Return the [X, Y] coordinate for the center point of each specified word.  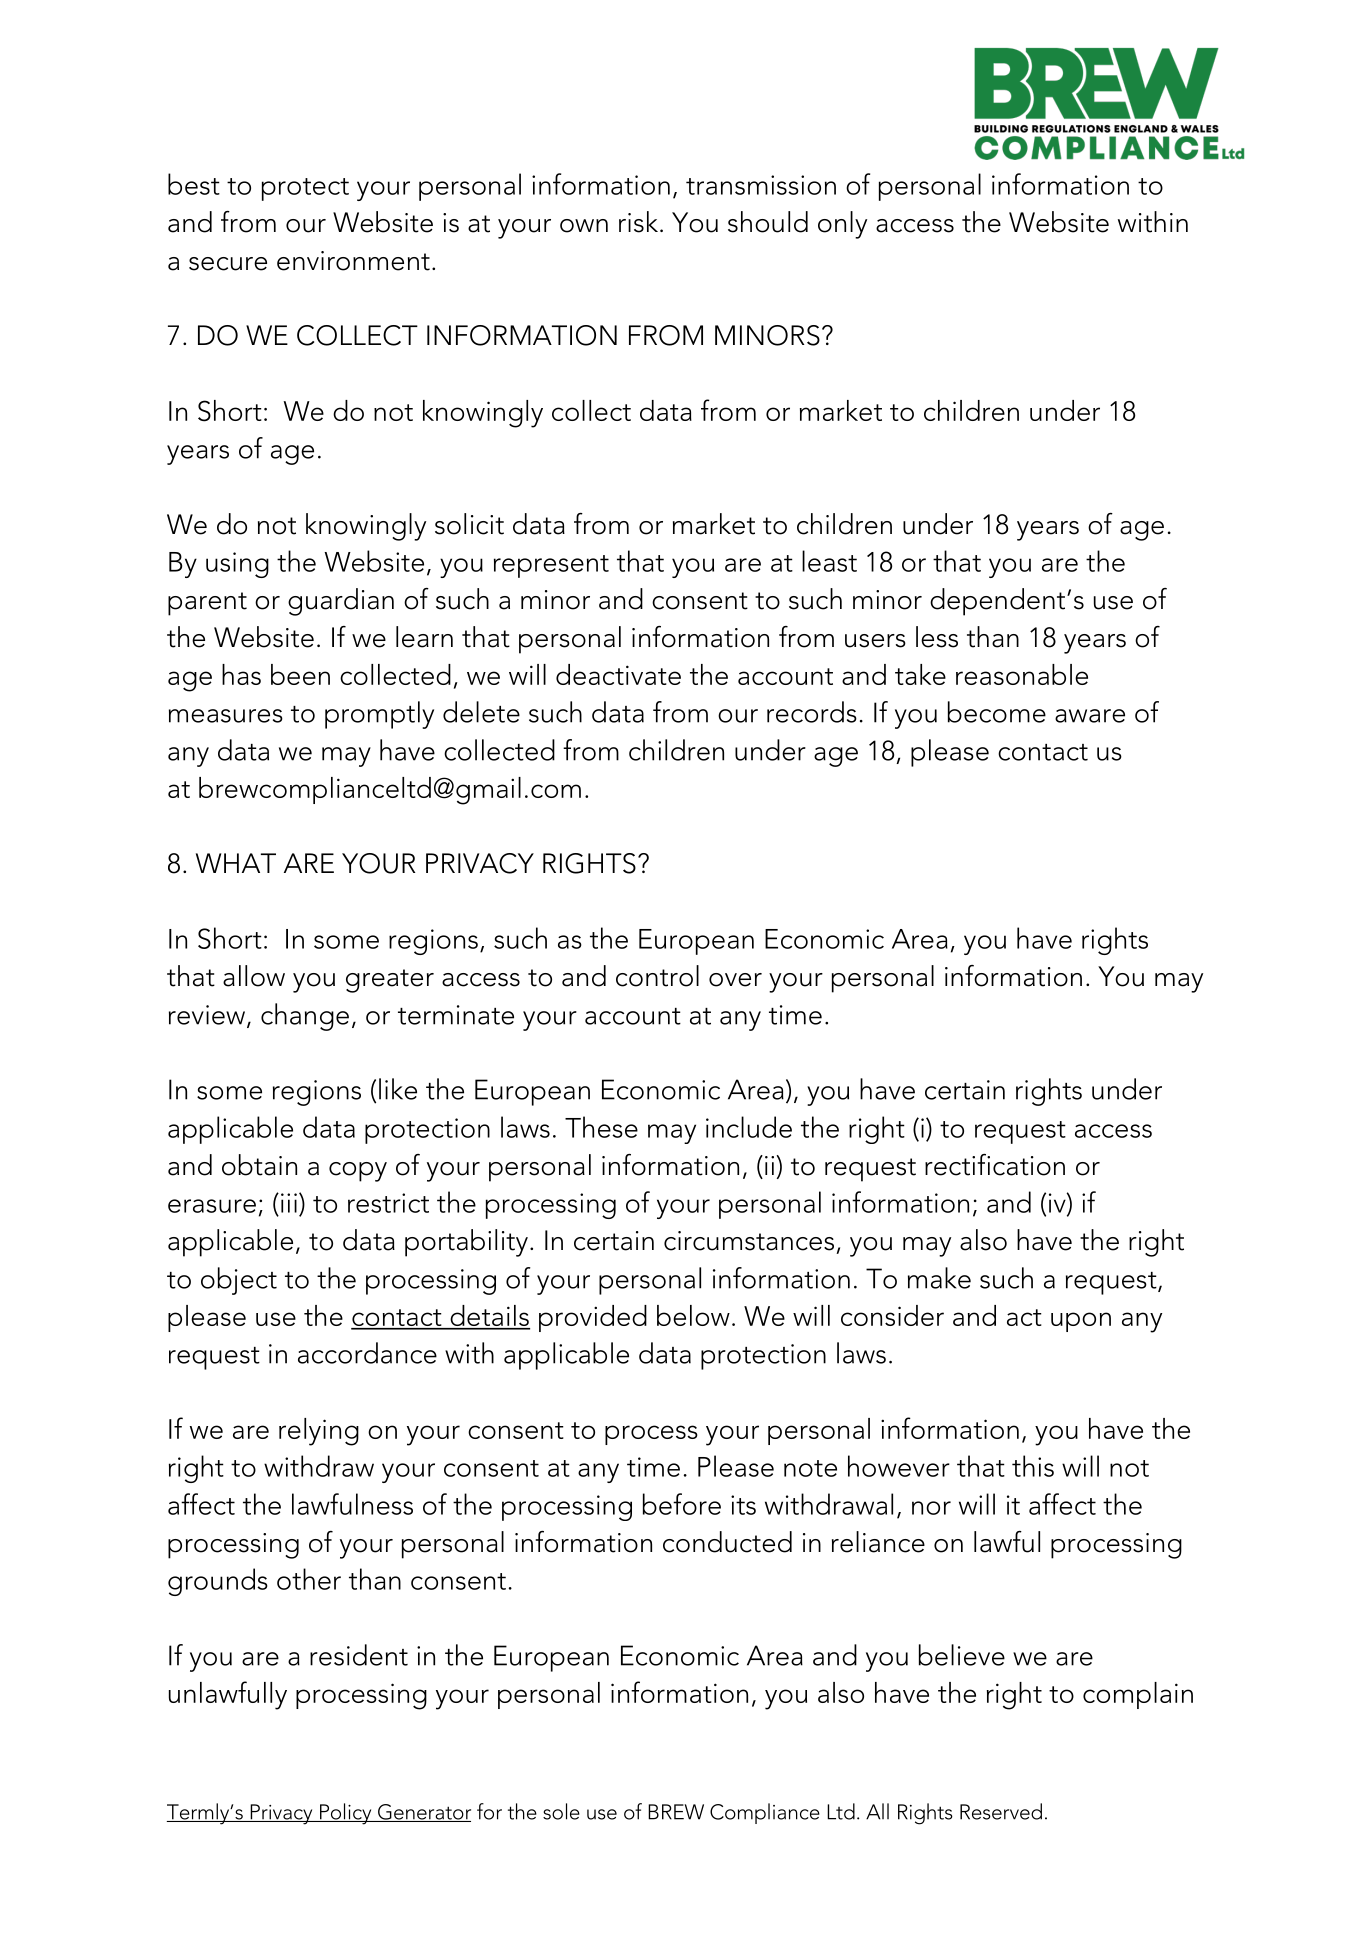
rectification [995, 1165]
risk [638, 222]
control [657, 976]
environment [353, 261]
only [842, 225]
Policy [345, 1814]
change [305, 1017]
